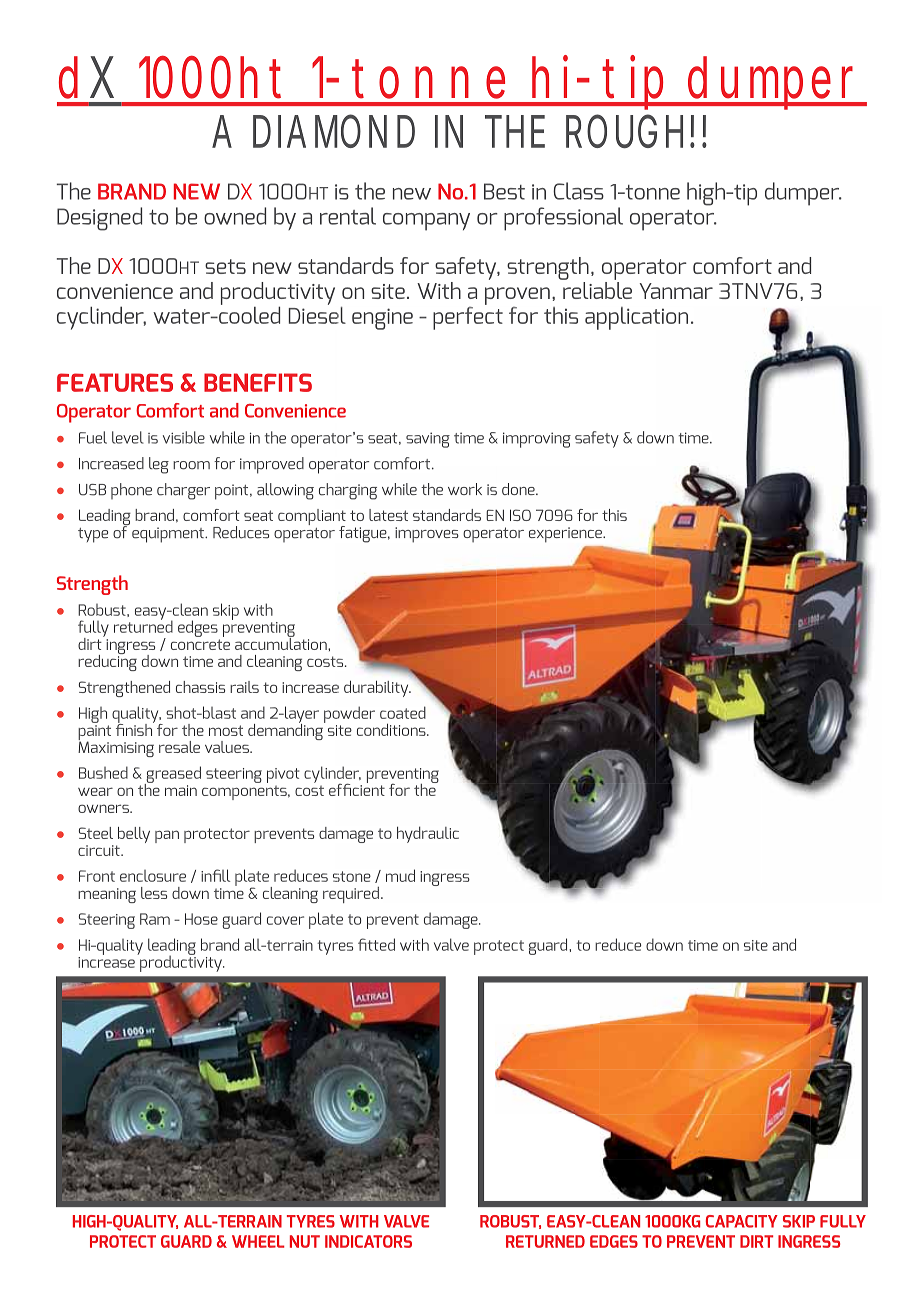  I want to click on CAPACITY, so click(742, 1221).
